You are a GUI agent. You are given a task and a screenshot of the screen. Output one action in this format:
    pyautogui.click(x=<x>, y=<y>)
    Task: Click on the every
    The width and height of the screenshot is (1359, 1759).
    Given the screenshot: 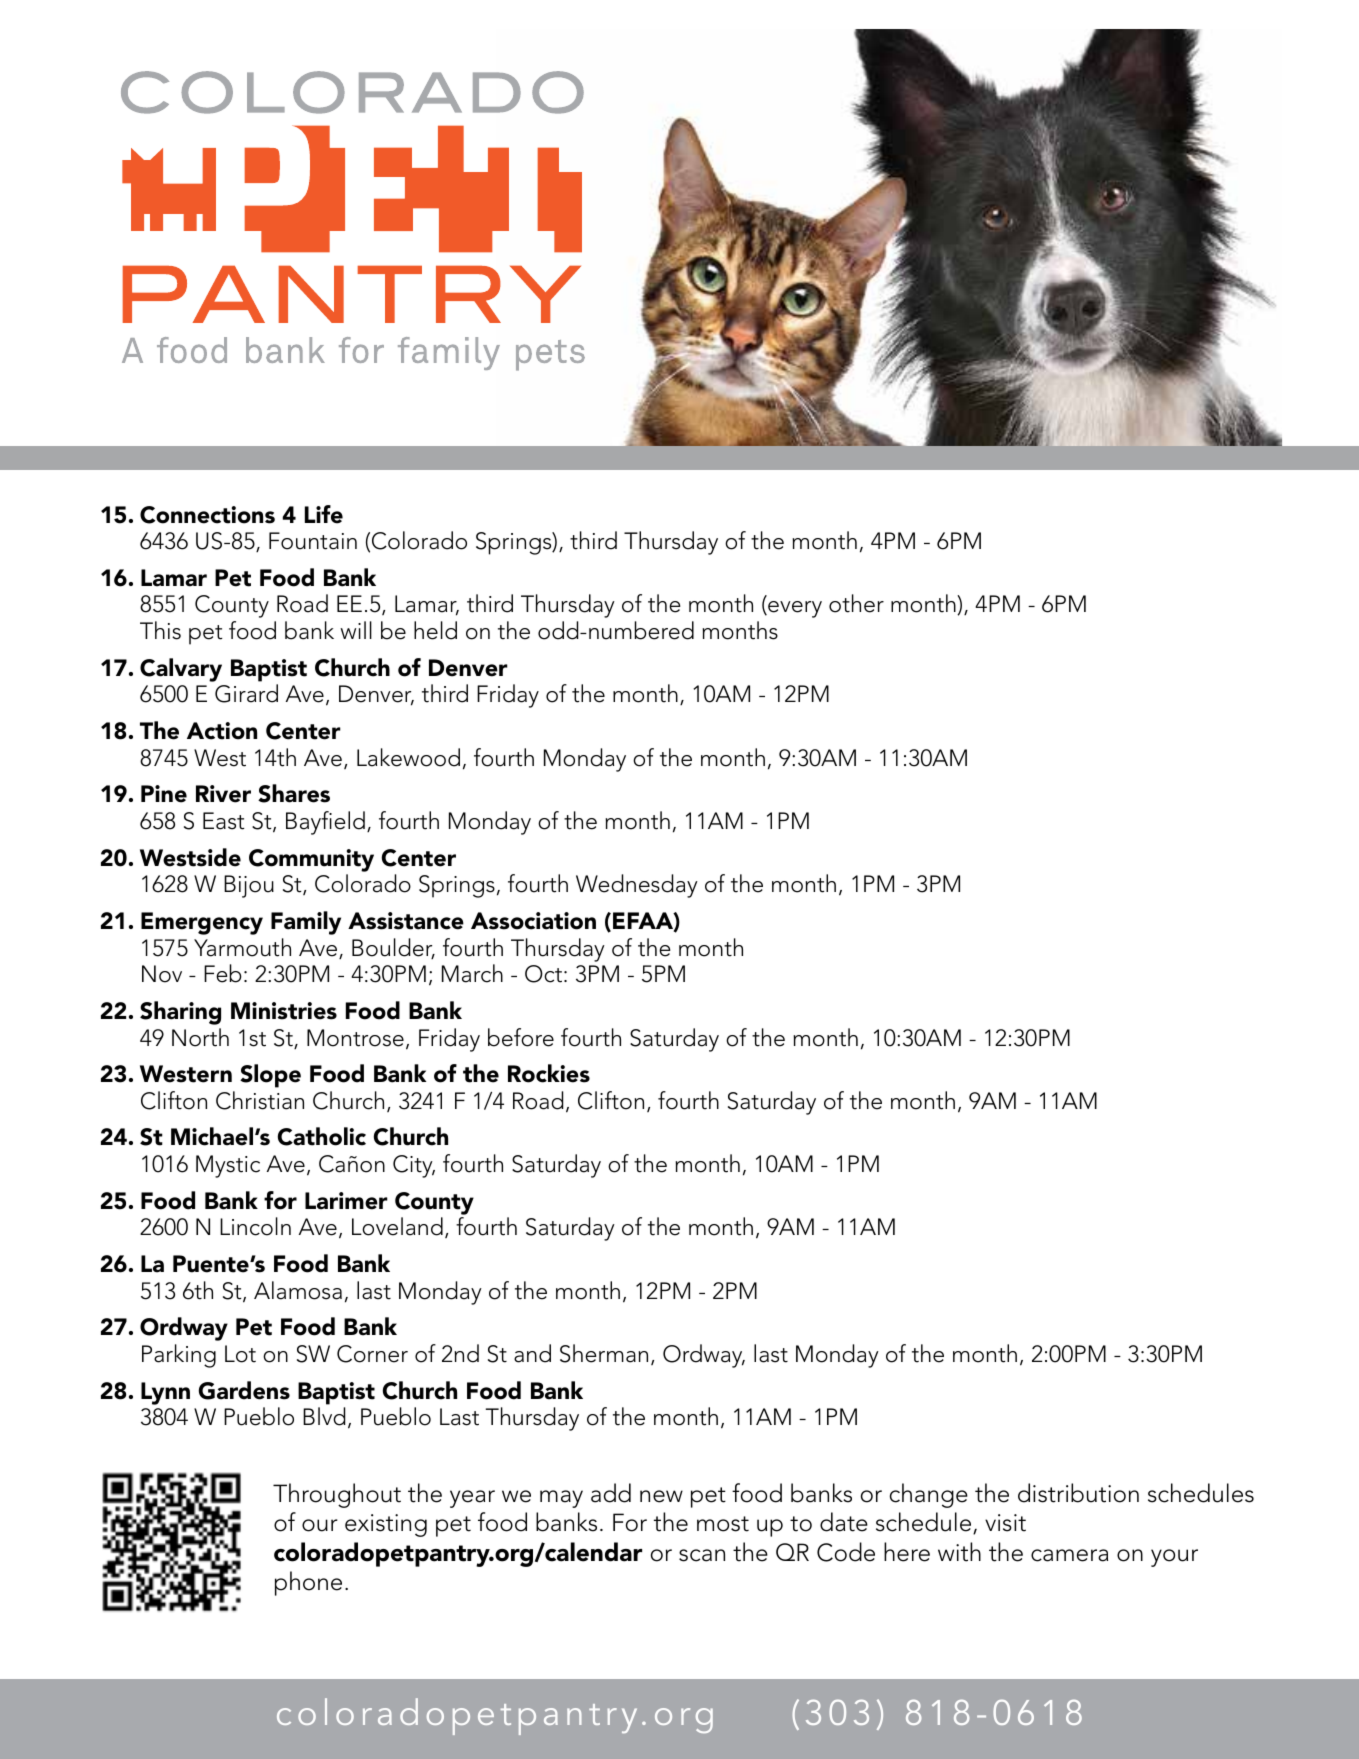 What is the action you would take?
    pyautogui.click(x=794, y=609)
